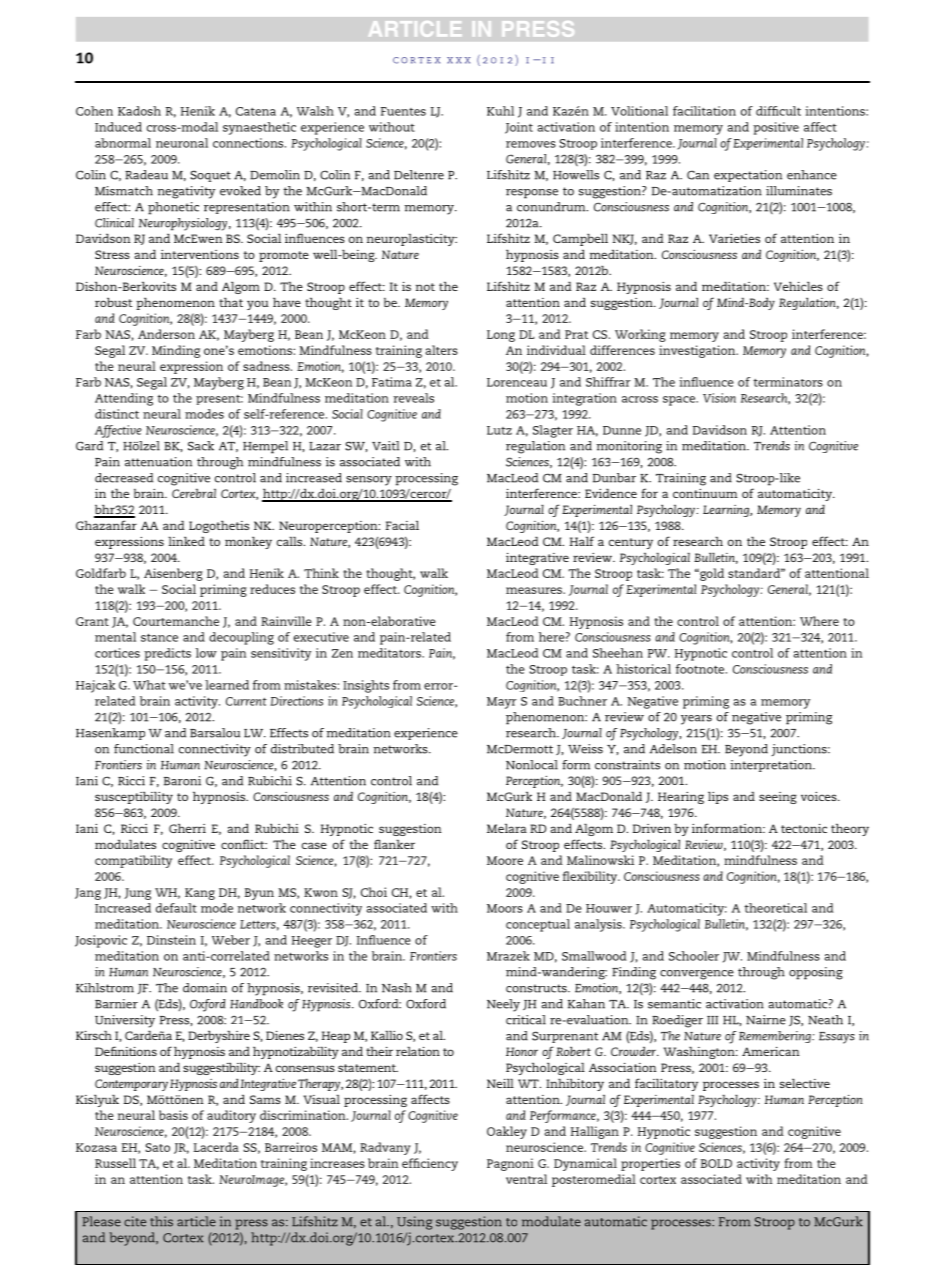 The height and width of the screenshot is (1270, 952). What do you see at coordinates (502, 703) in the screenshot?
I see `Mayr` at bounding box center [502, 703].
